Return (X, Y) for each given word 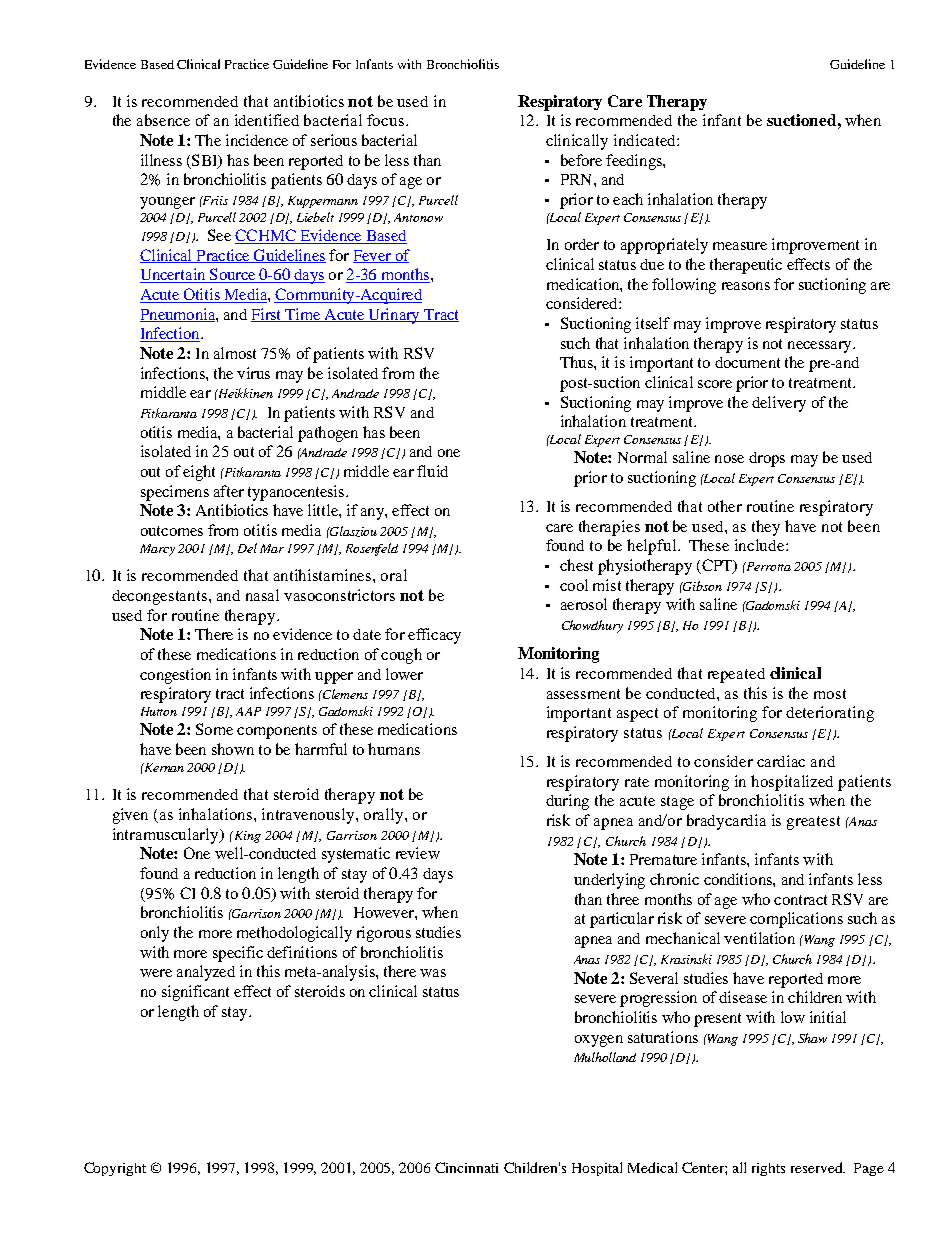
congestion (175, 676)
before (581, 160)
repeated (736, 675)
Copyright (115, 1169)
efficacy (434, 636)
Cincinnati (466, 1167)
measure (740, 246)
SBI (206, 161)
